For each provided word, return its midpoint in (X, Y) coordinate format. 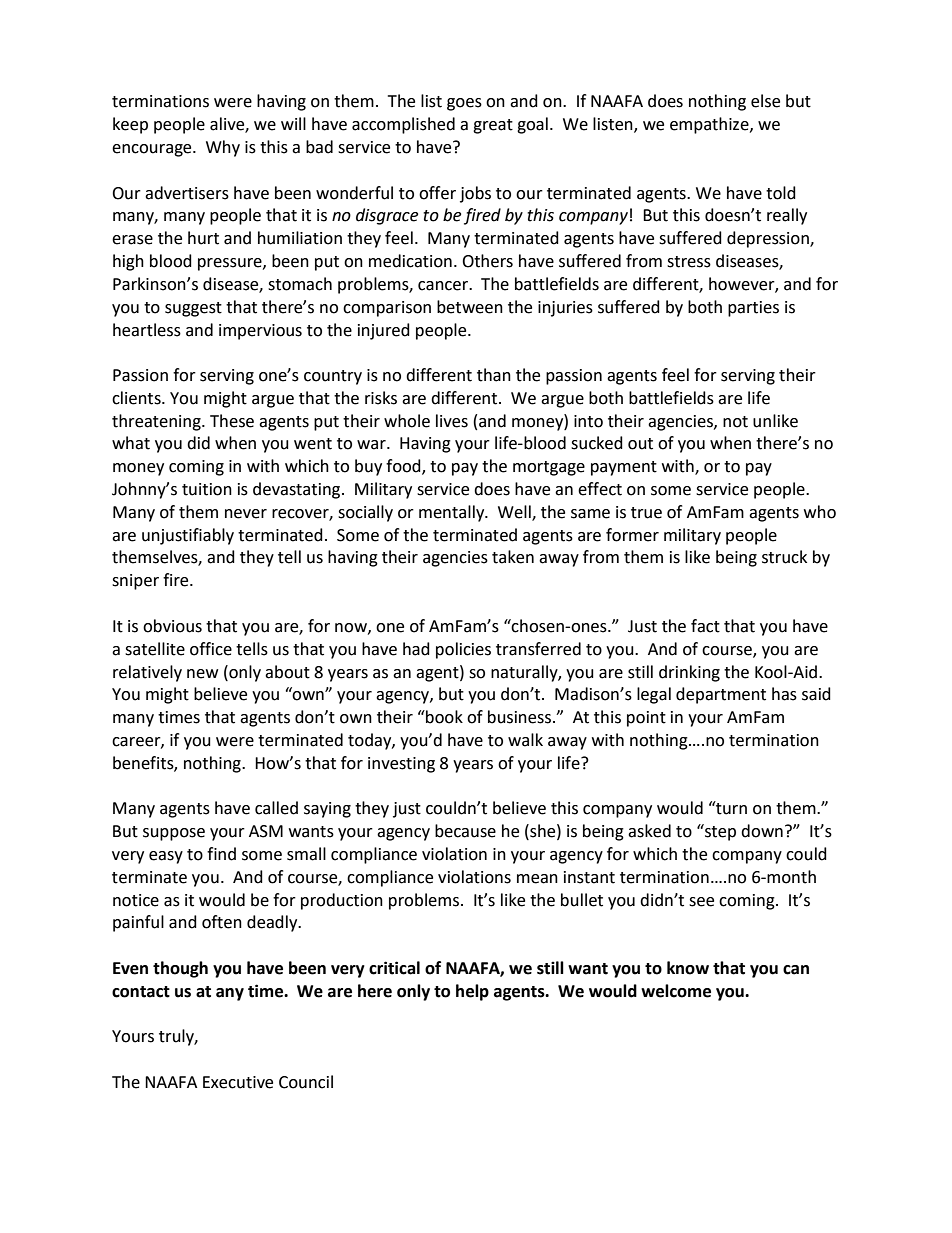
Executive (238, 1082)
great (493, 126)
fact (705, 626)
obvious (172, 626)
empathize (710, 125)
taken (513, 557)
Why (223, 148)
